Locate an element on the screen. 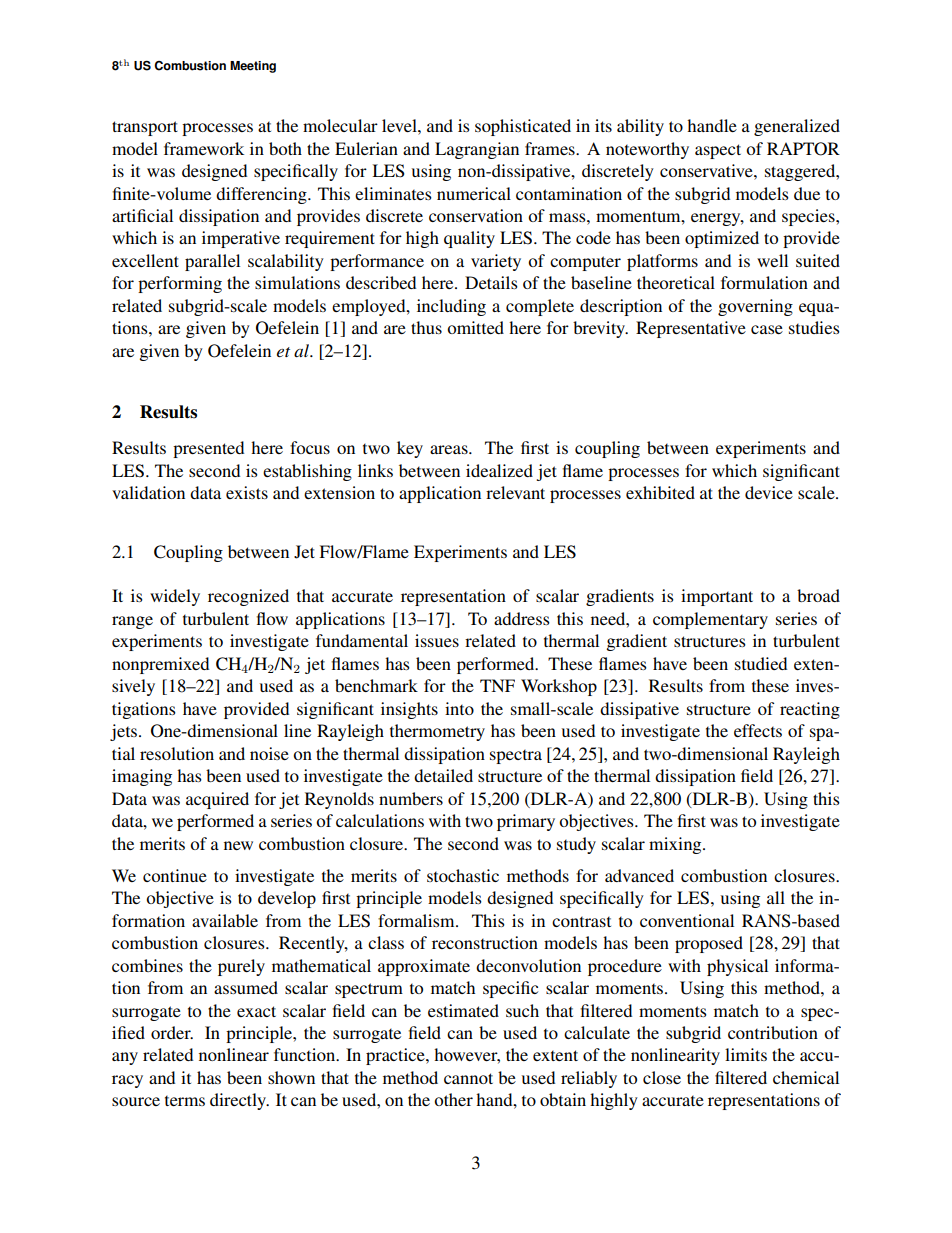 The height and width of the screenshot is (1233, 952). presented is located at coordinates (208, 449).
